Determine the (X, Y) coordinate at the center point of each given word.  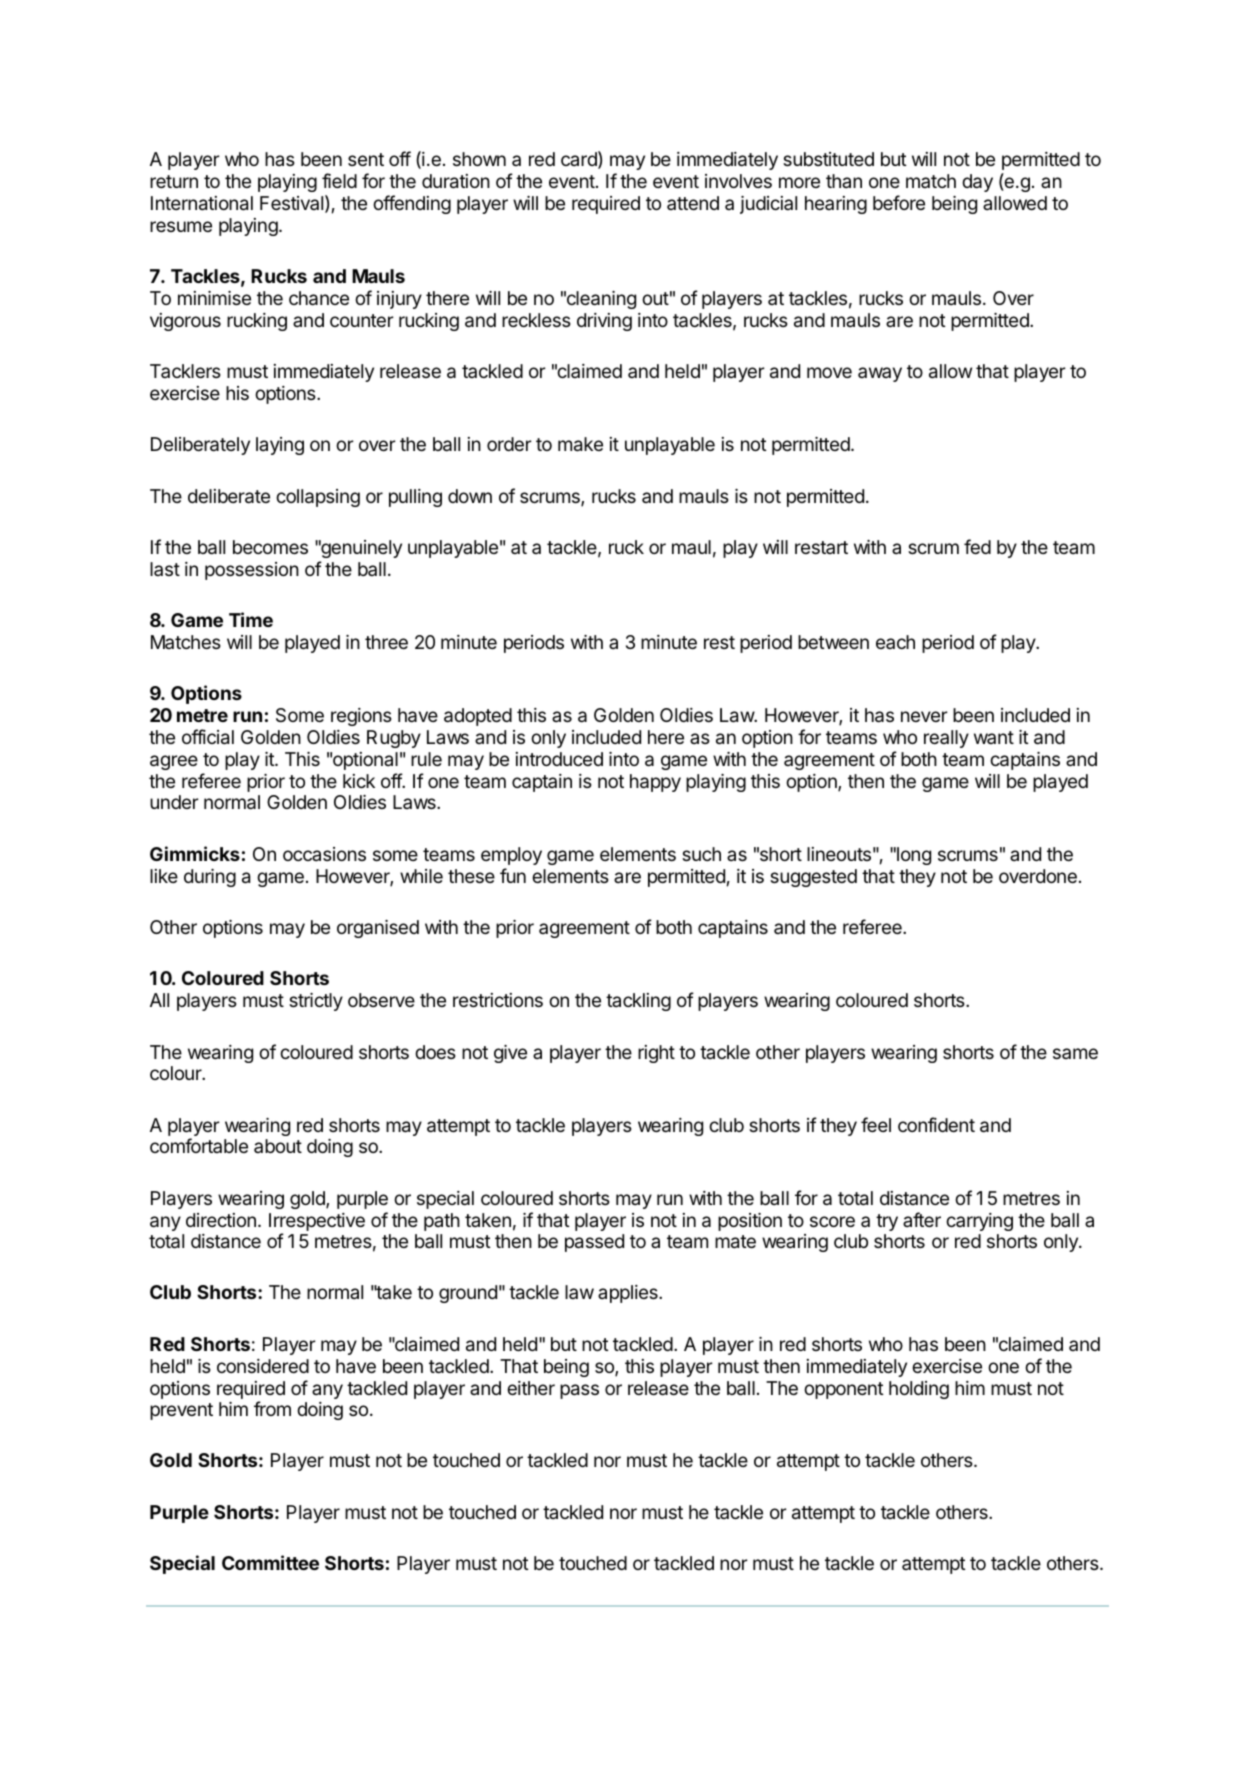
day (977, 183)
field (339, 180)
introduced (559, 759)
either (531, 1388)
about (278, 1146)
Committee (270, 1562)
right (656, 1054)
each (895, 642)
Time (251, 619)
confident (936, 1124)
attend (693, 203)
